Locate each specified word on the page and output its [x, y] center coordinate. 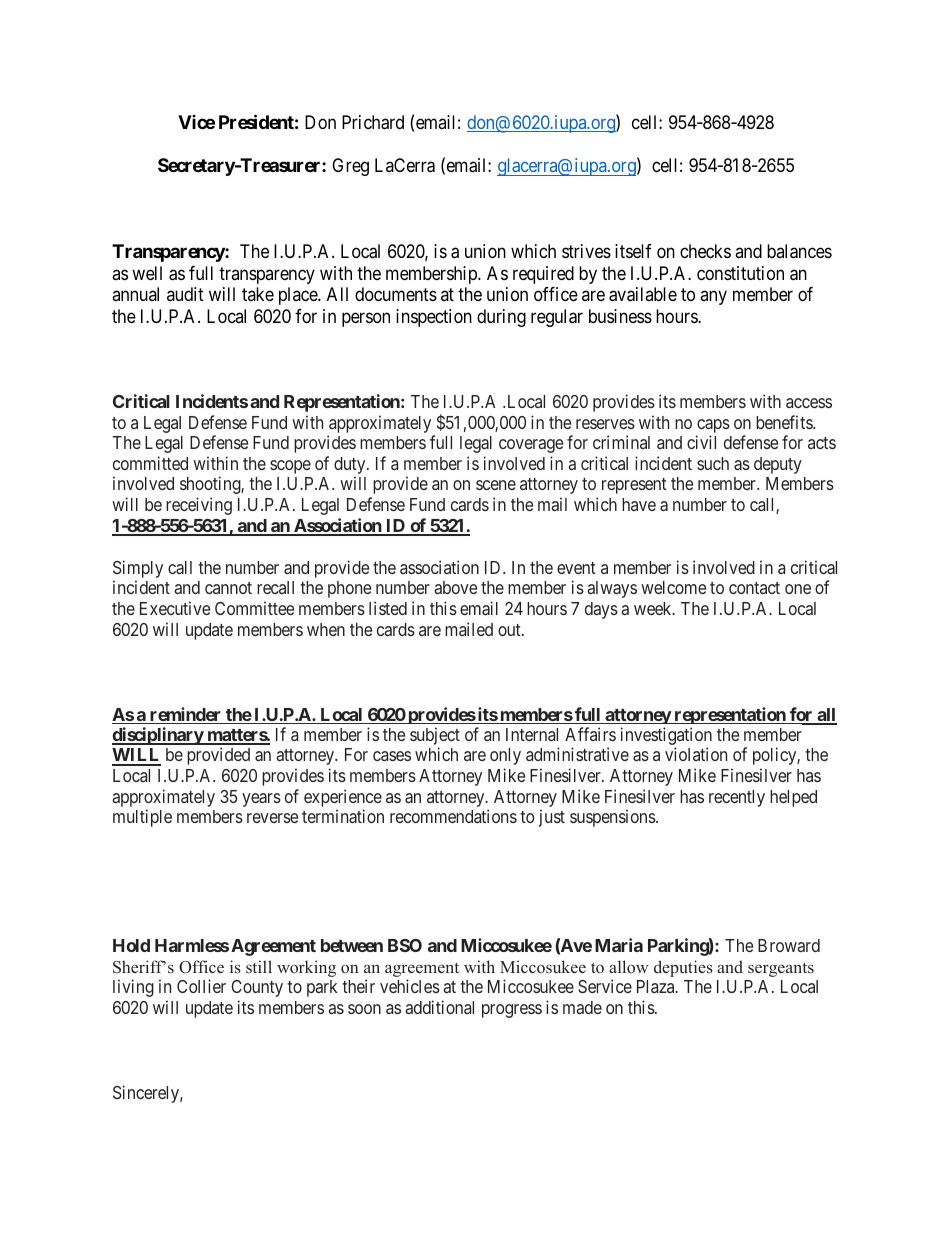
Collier [201, 986]
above [455, 587]
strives [586, 251]
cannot [228, 588]
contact [754, 588]
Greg [350, 167]
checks [705, 251]
